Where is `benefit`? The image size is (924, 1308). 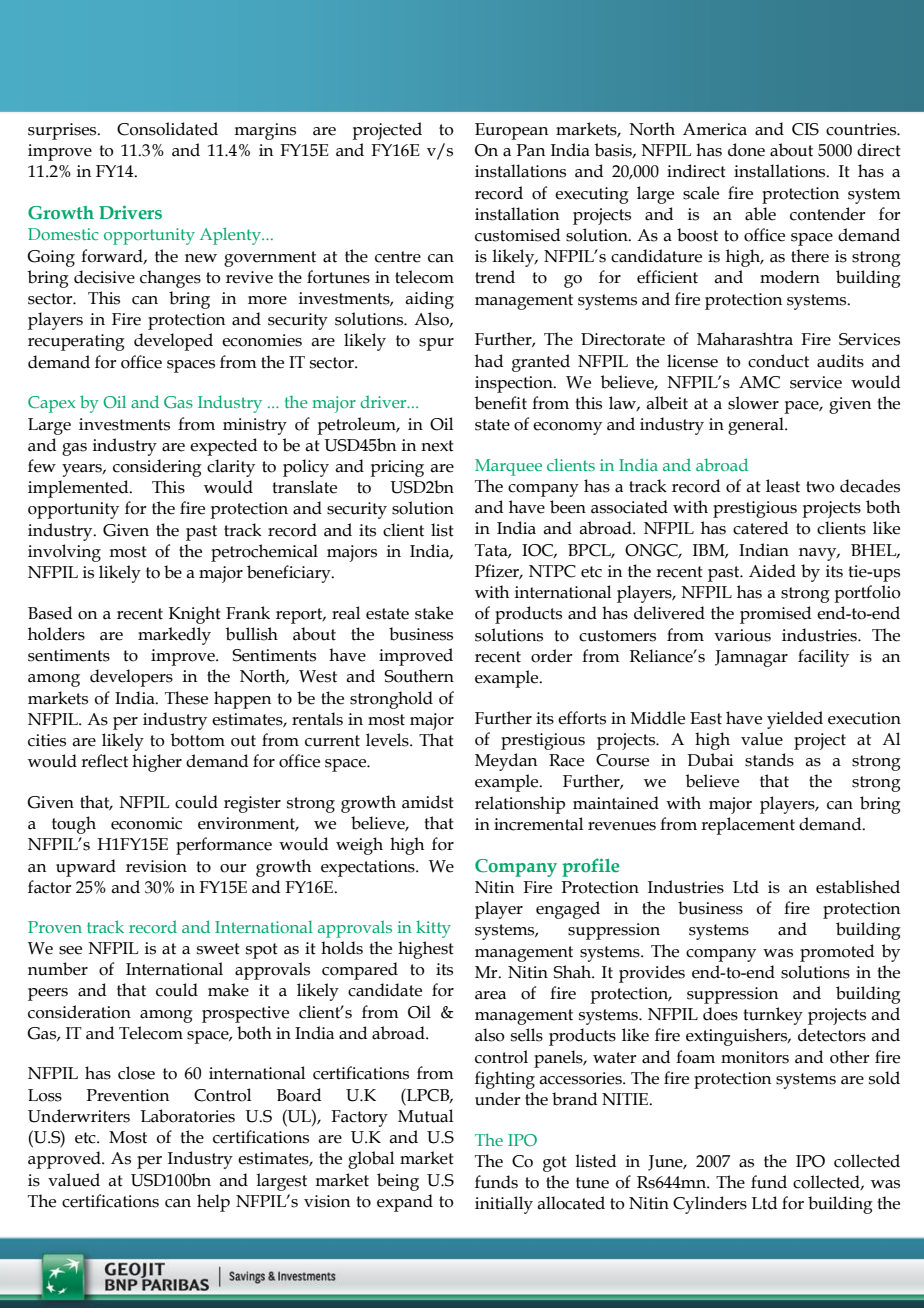
benefit is located at coordinates (501, 403).
